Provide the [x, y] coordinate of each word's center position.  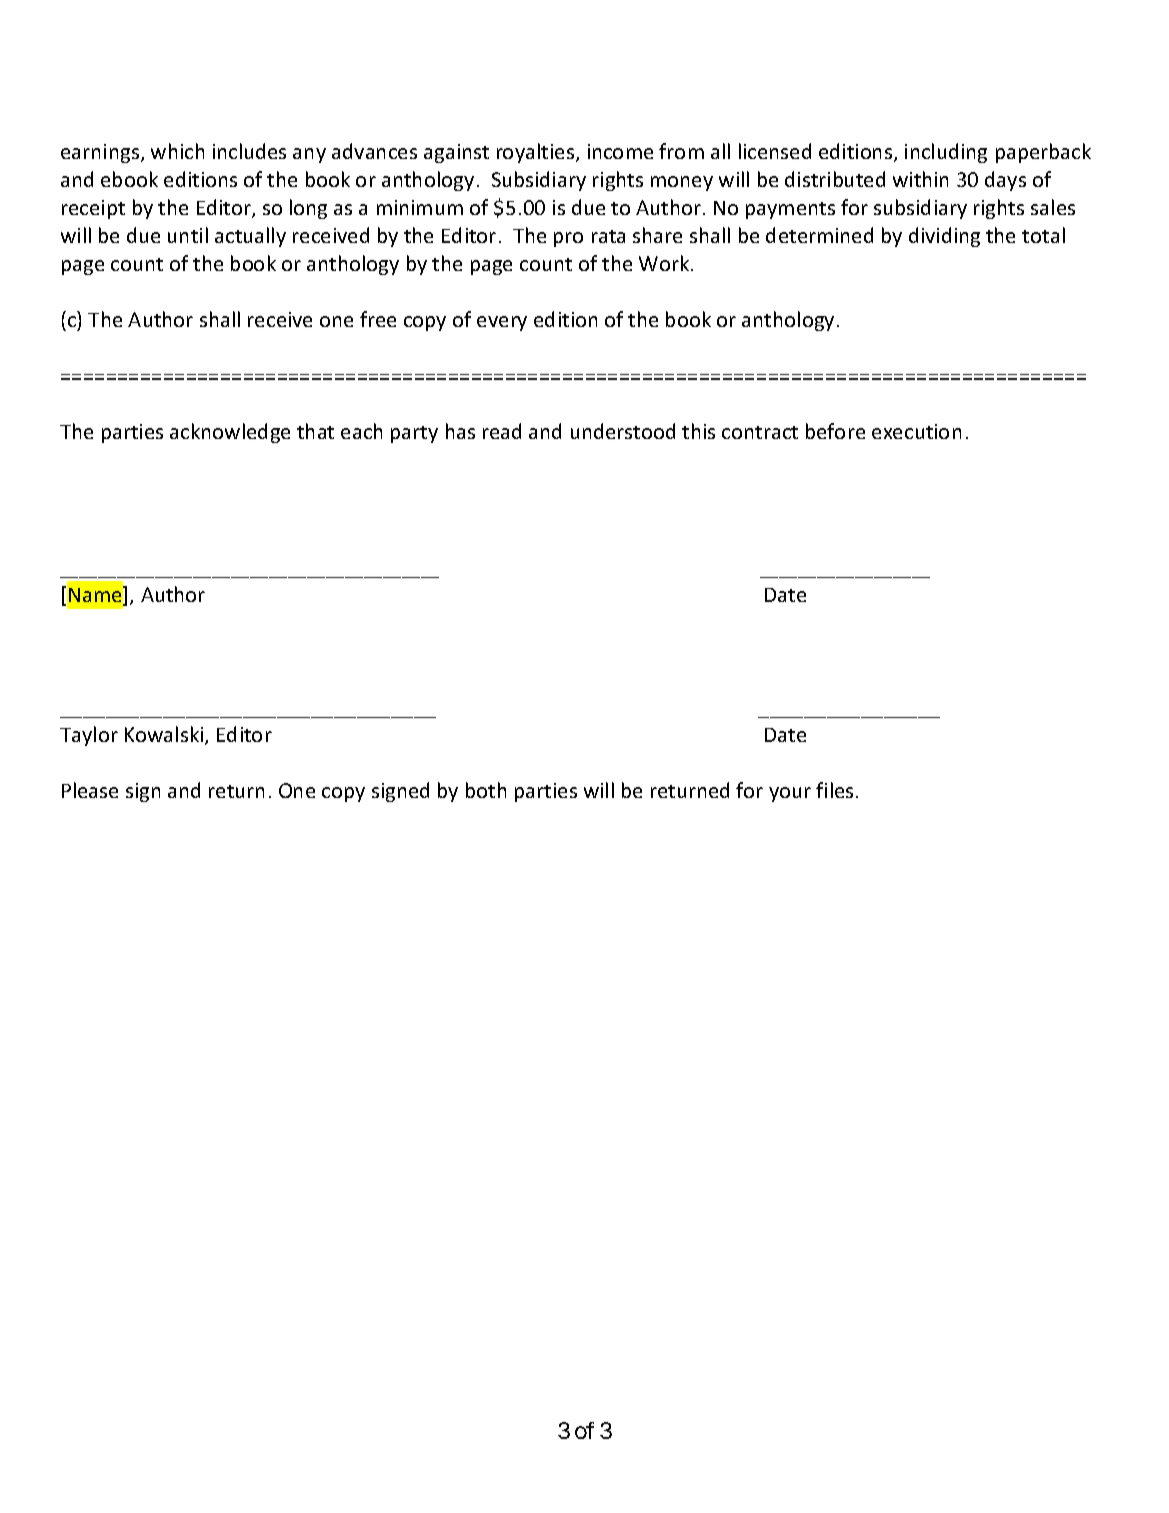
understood [623, 431]
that [315, 431]
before [835, 431]
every [502, 323]
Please [90, 790]
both [486, 790]
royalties [537, 153]
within [920, 179]
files [834, 790]
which [177, 151]
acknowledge [230, 433]
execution [916, 431]
